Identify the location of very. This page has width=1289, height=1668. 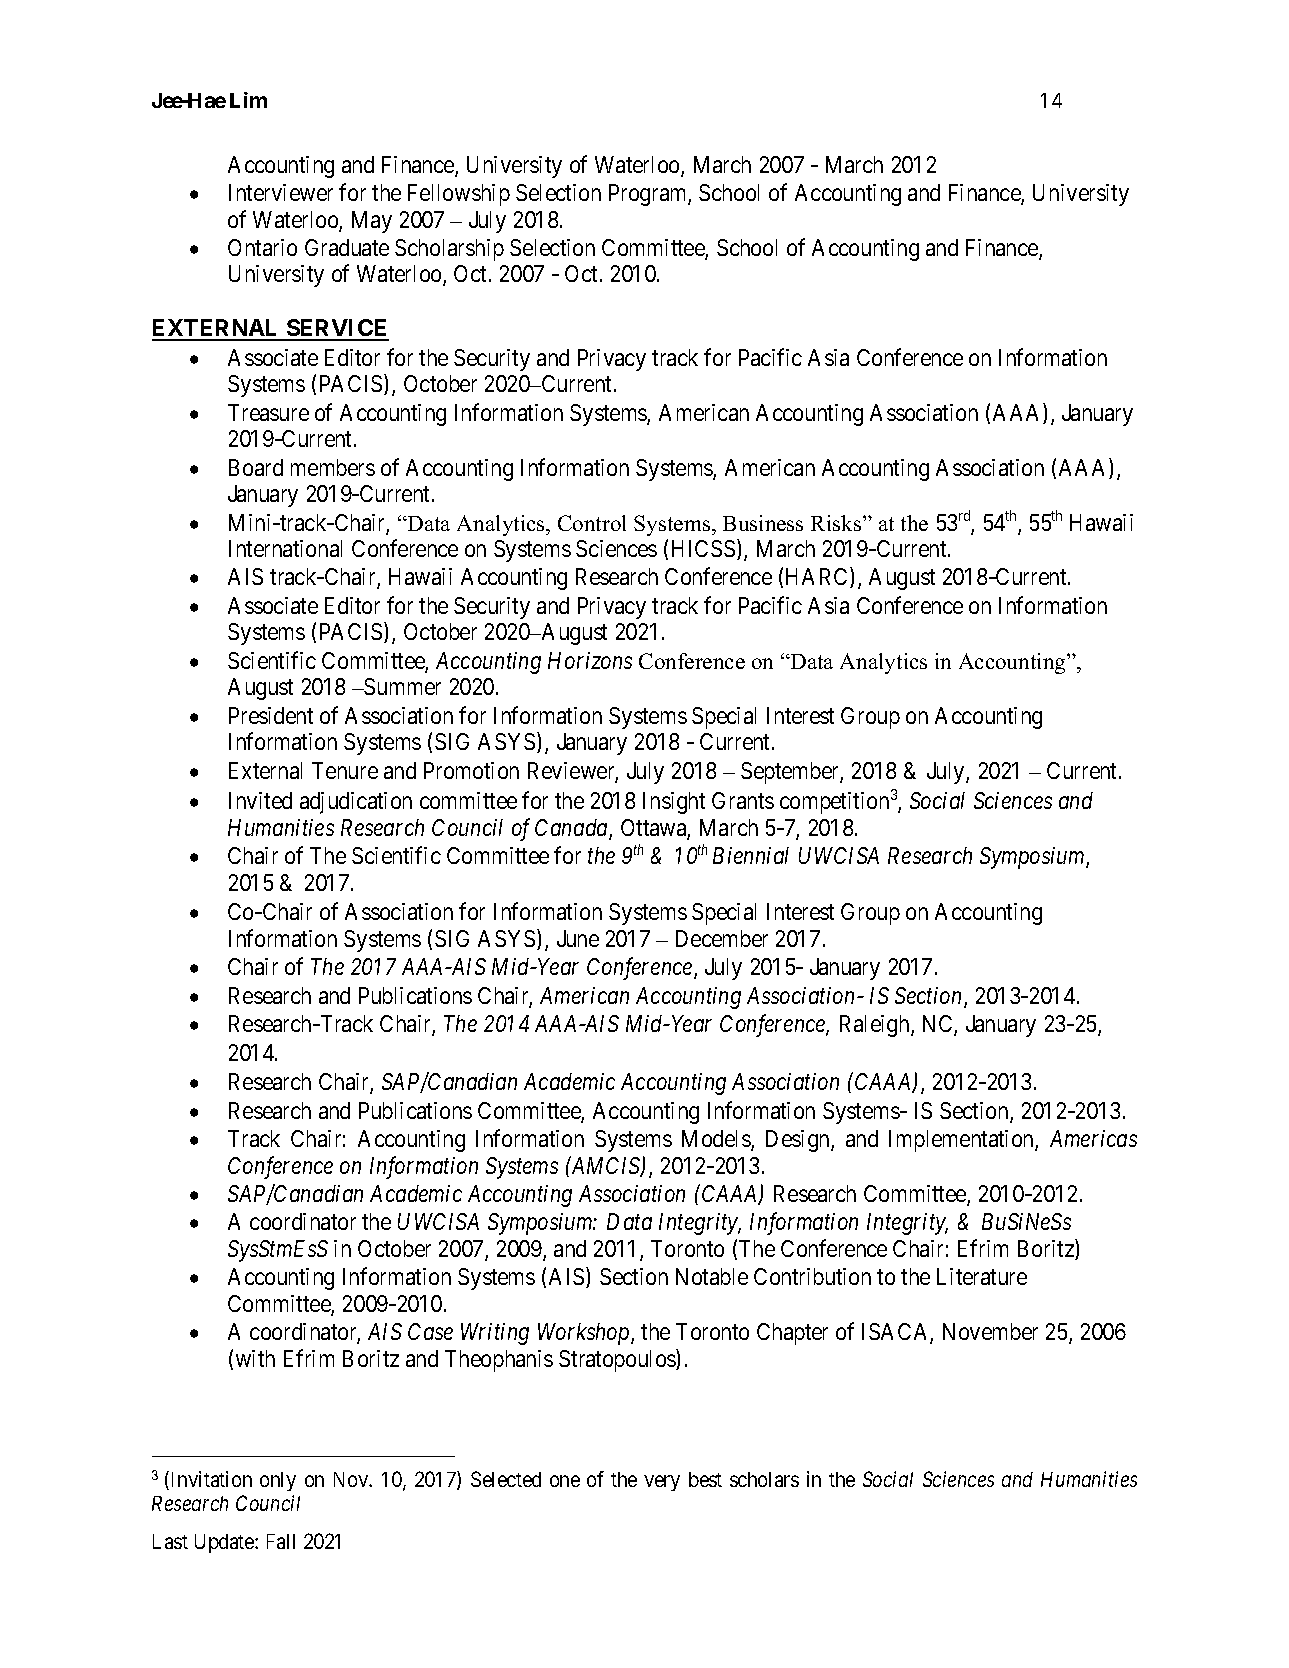
(662, 1483).
